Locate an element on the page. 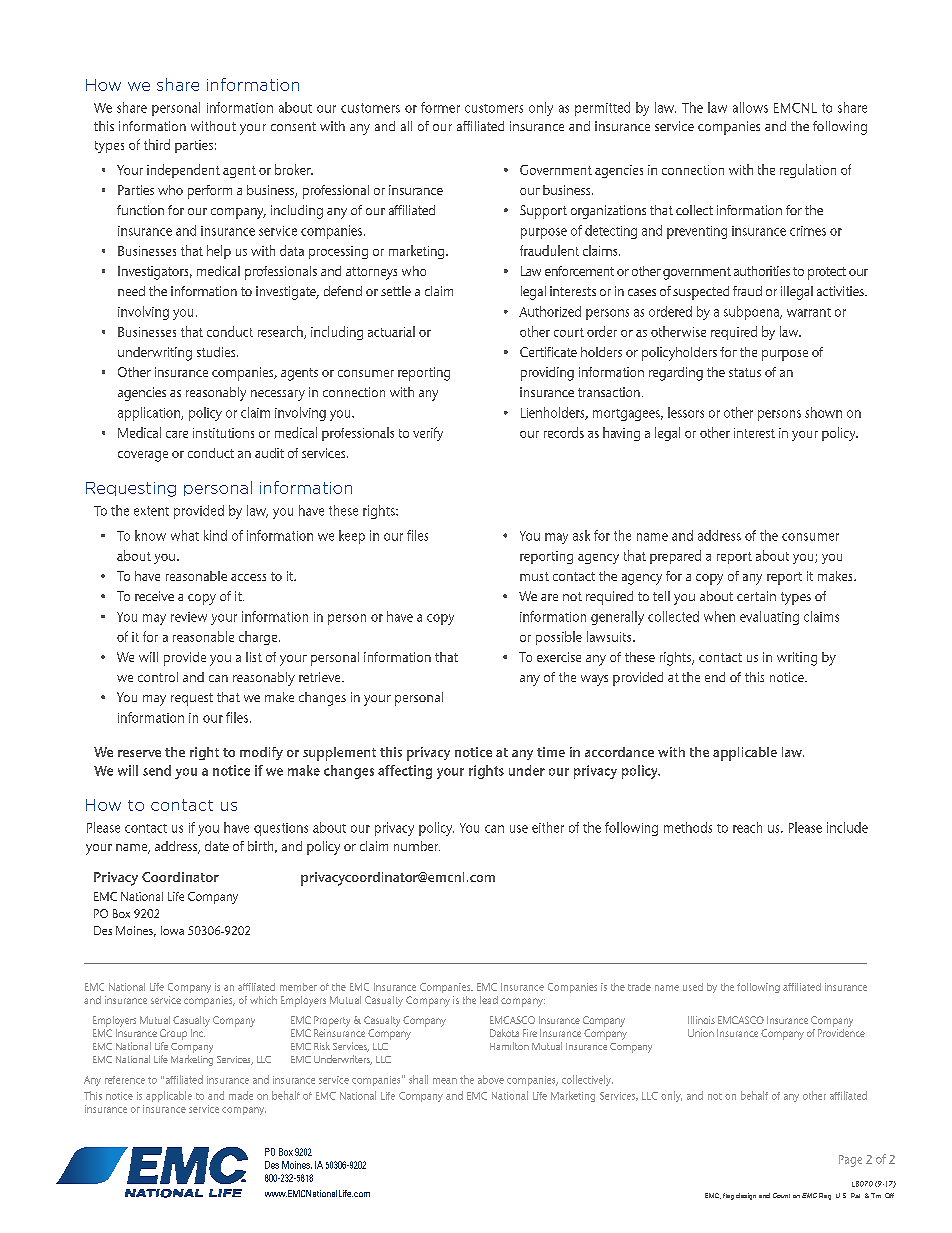 The width and height of the document is (952, 1233). former is located at coordinates (440, 107).
